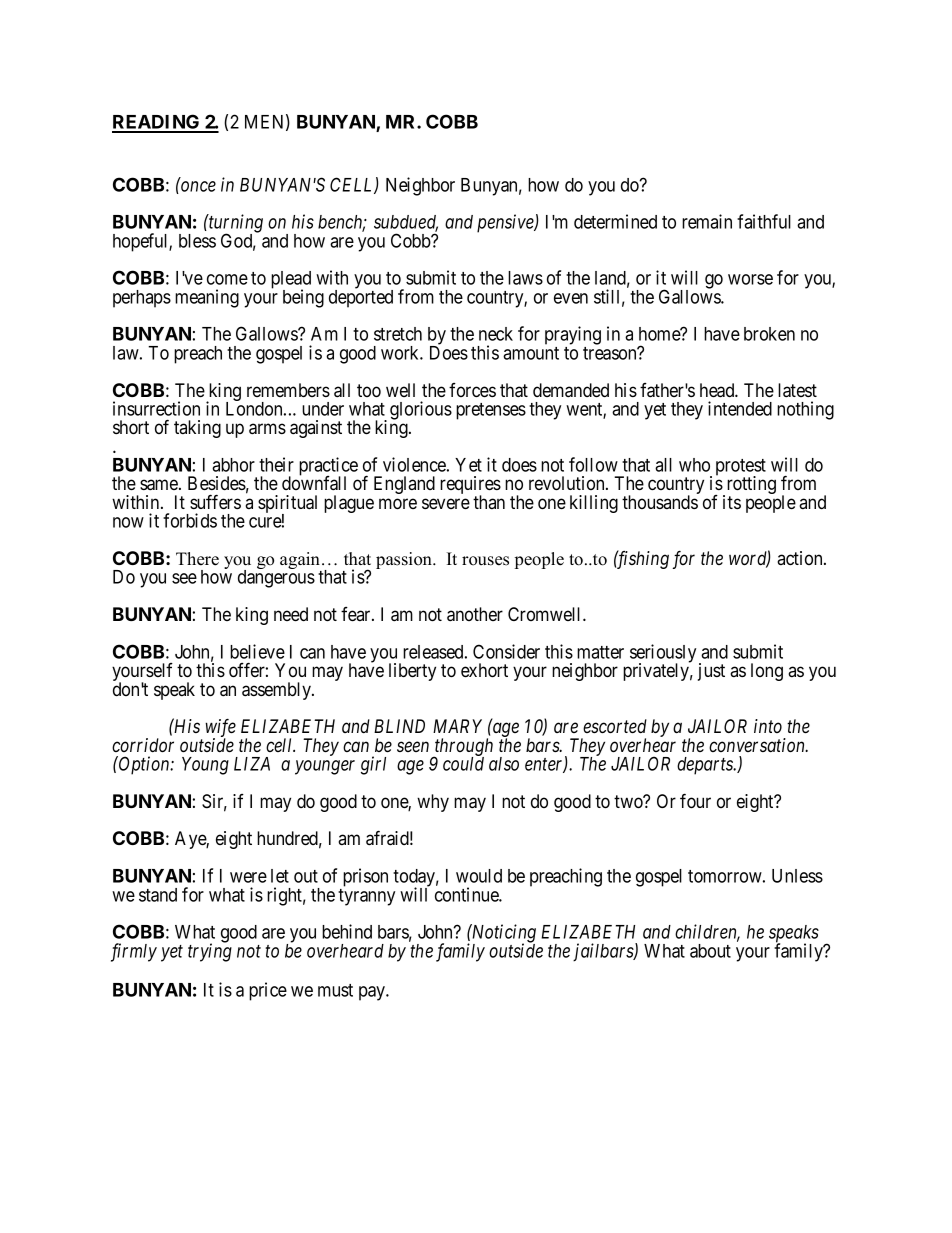 The image size is (952, 1233). I want to click on remain, so click(707, 221).
